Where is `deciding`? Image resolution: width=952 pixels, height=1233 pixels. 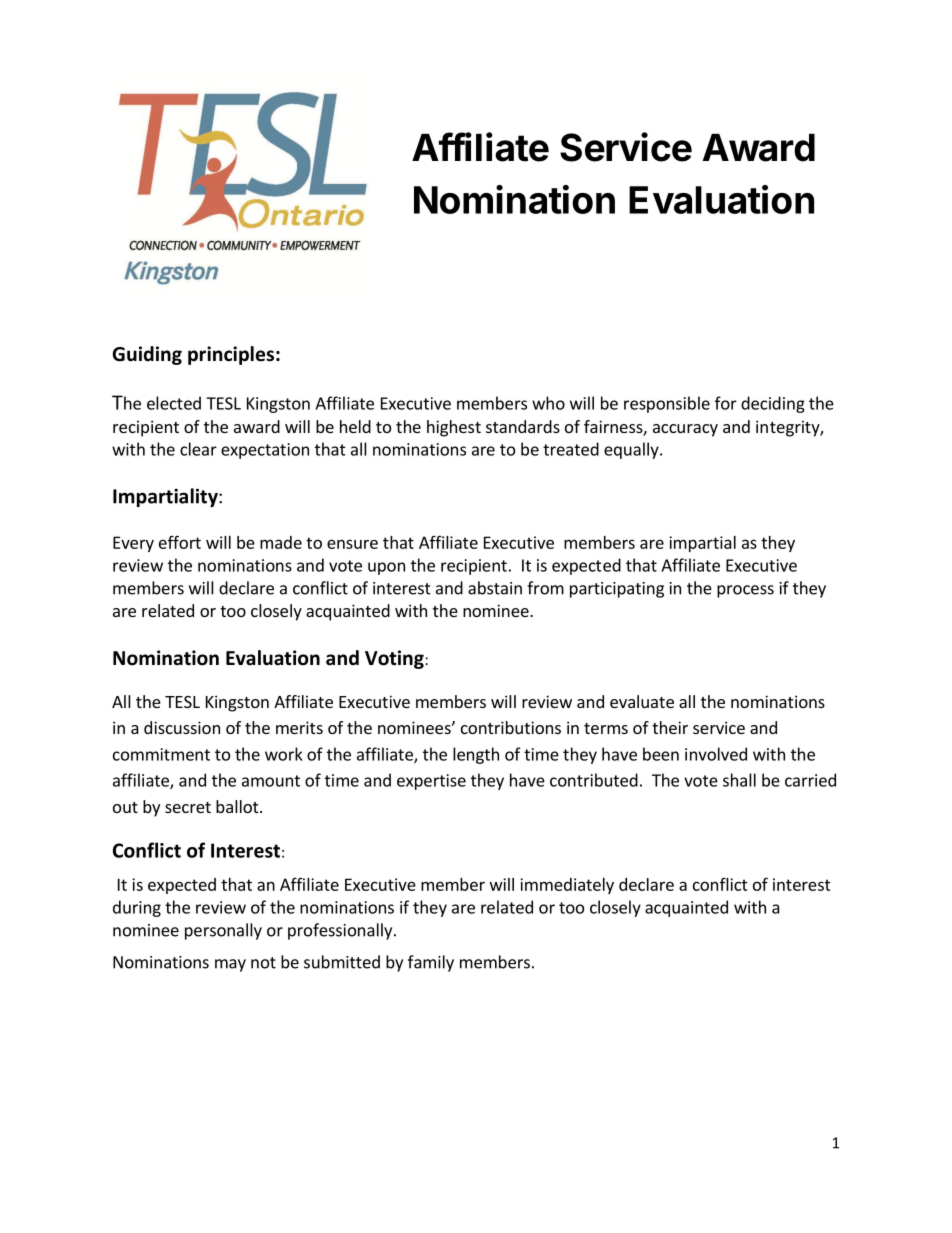
deciding is located at coordinates (773, 404).
